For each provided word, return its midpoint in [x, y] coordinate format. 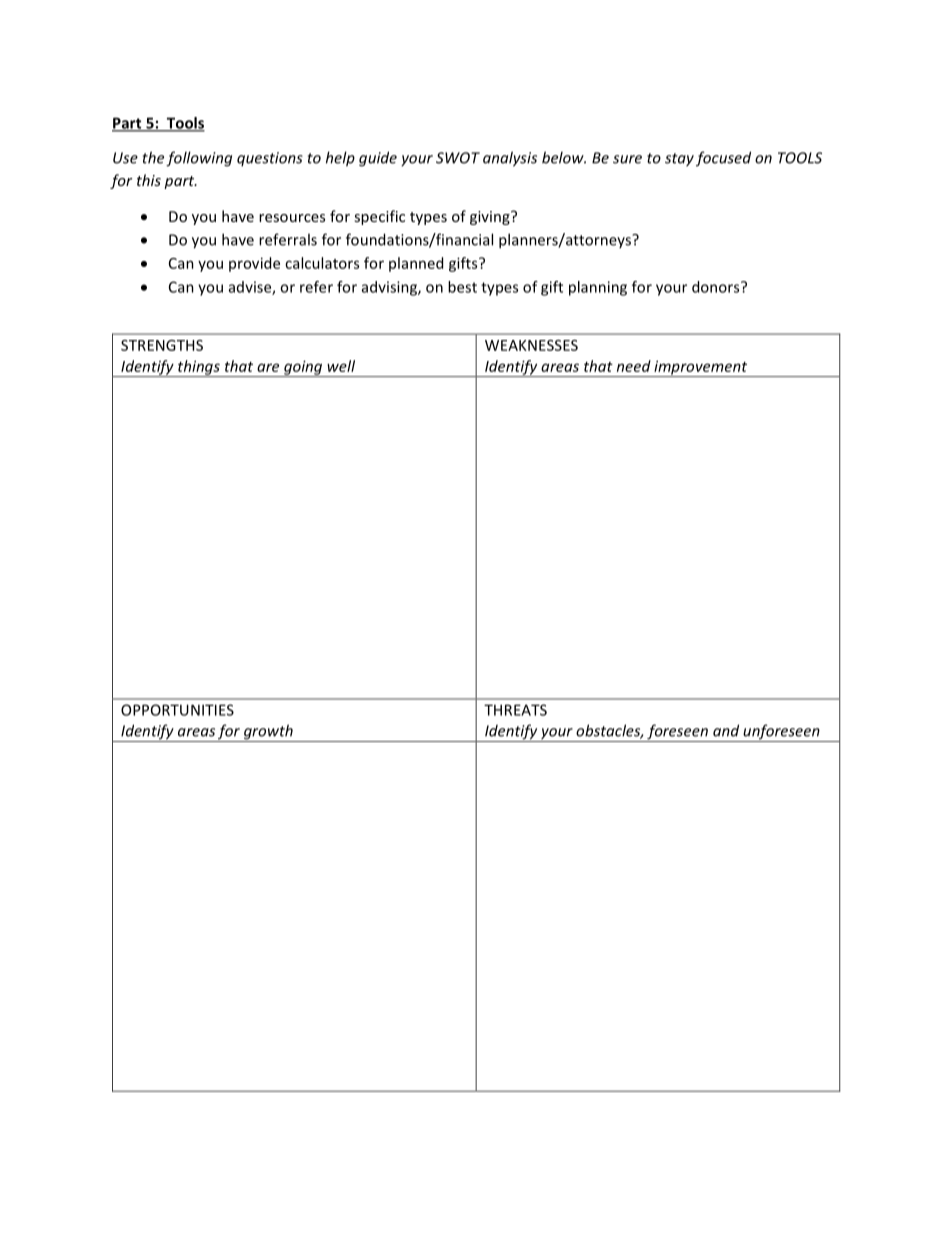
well [341, 366]
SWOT [458, 158]
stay [679, 160]
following [199, 159]
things [199, 368]
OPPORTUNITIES [177, 710]
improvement [701, 368]
